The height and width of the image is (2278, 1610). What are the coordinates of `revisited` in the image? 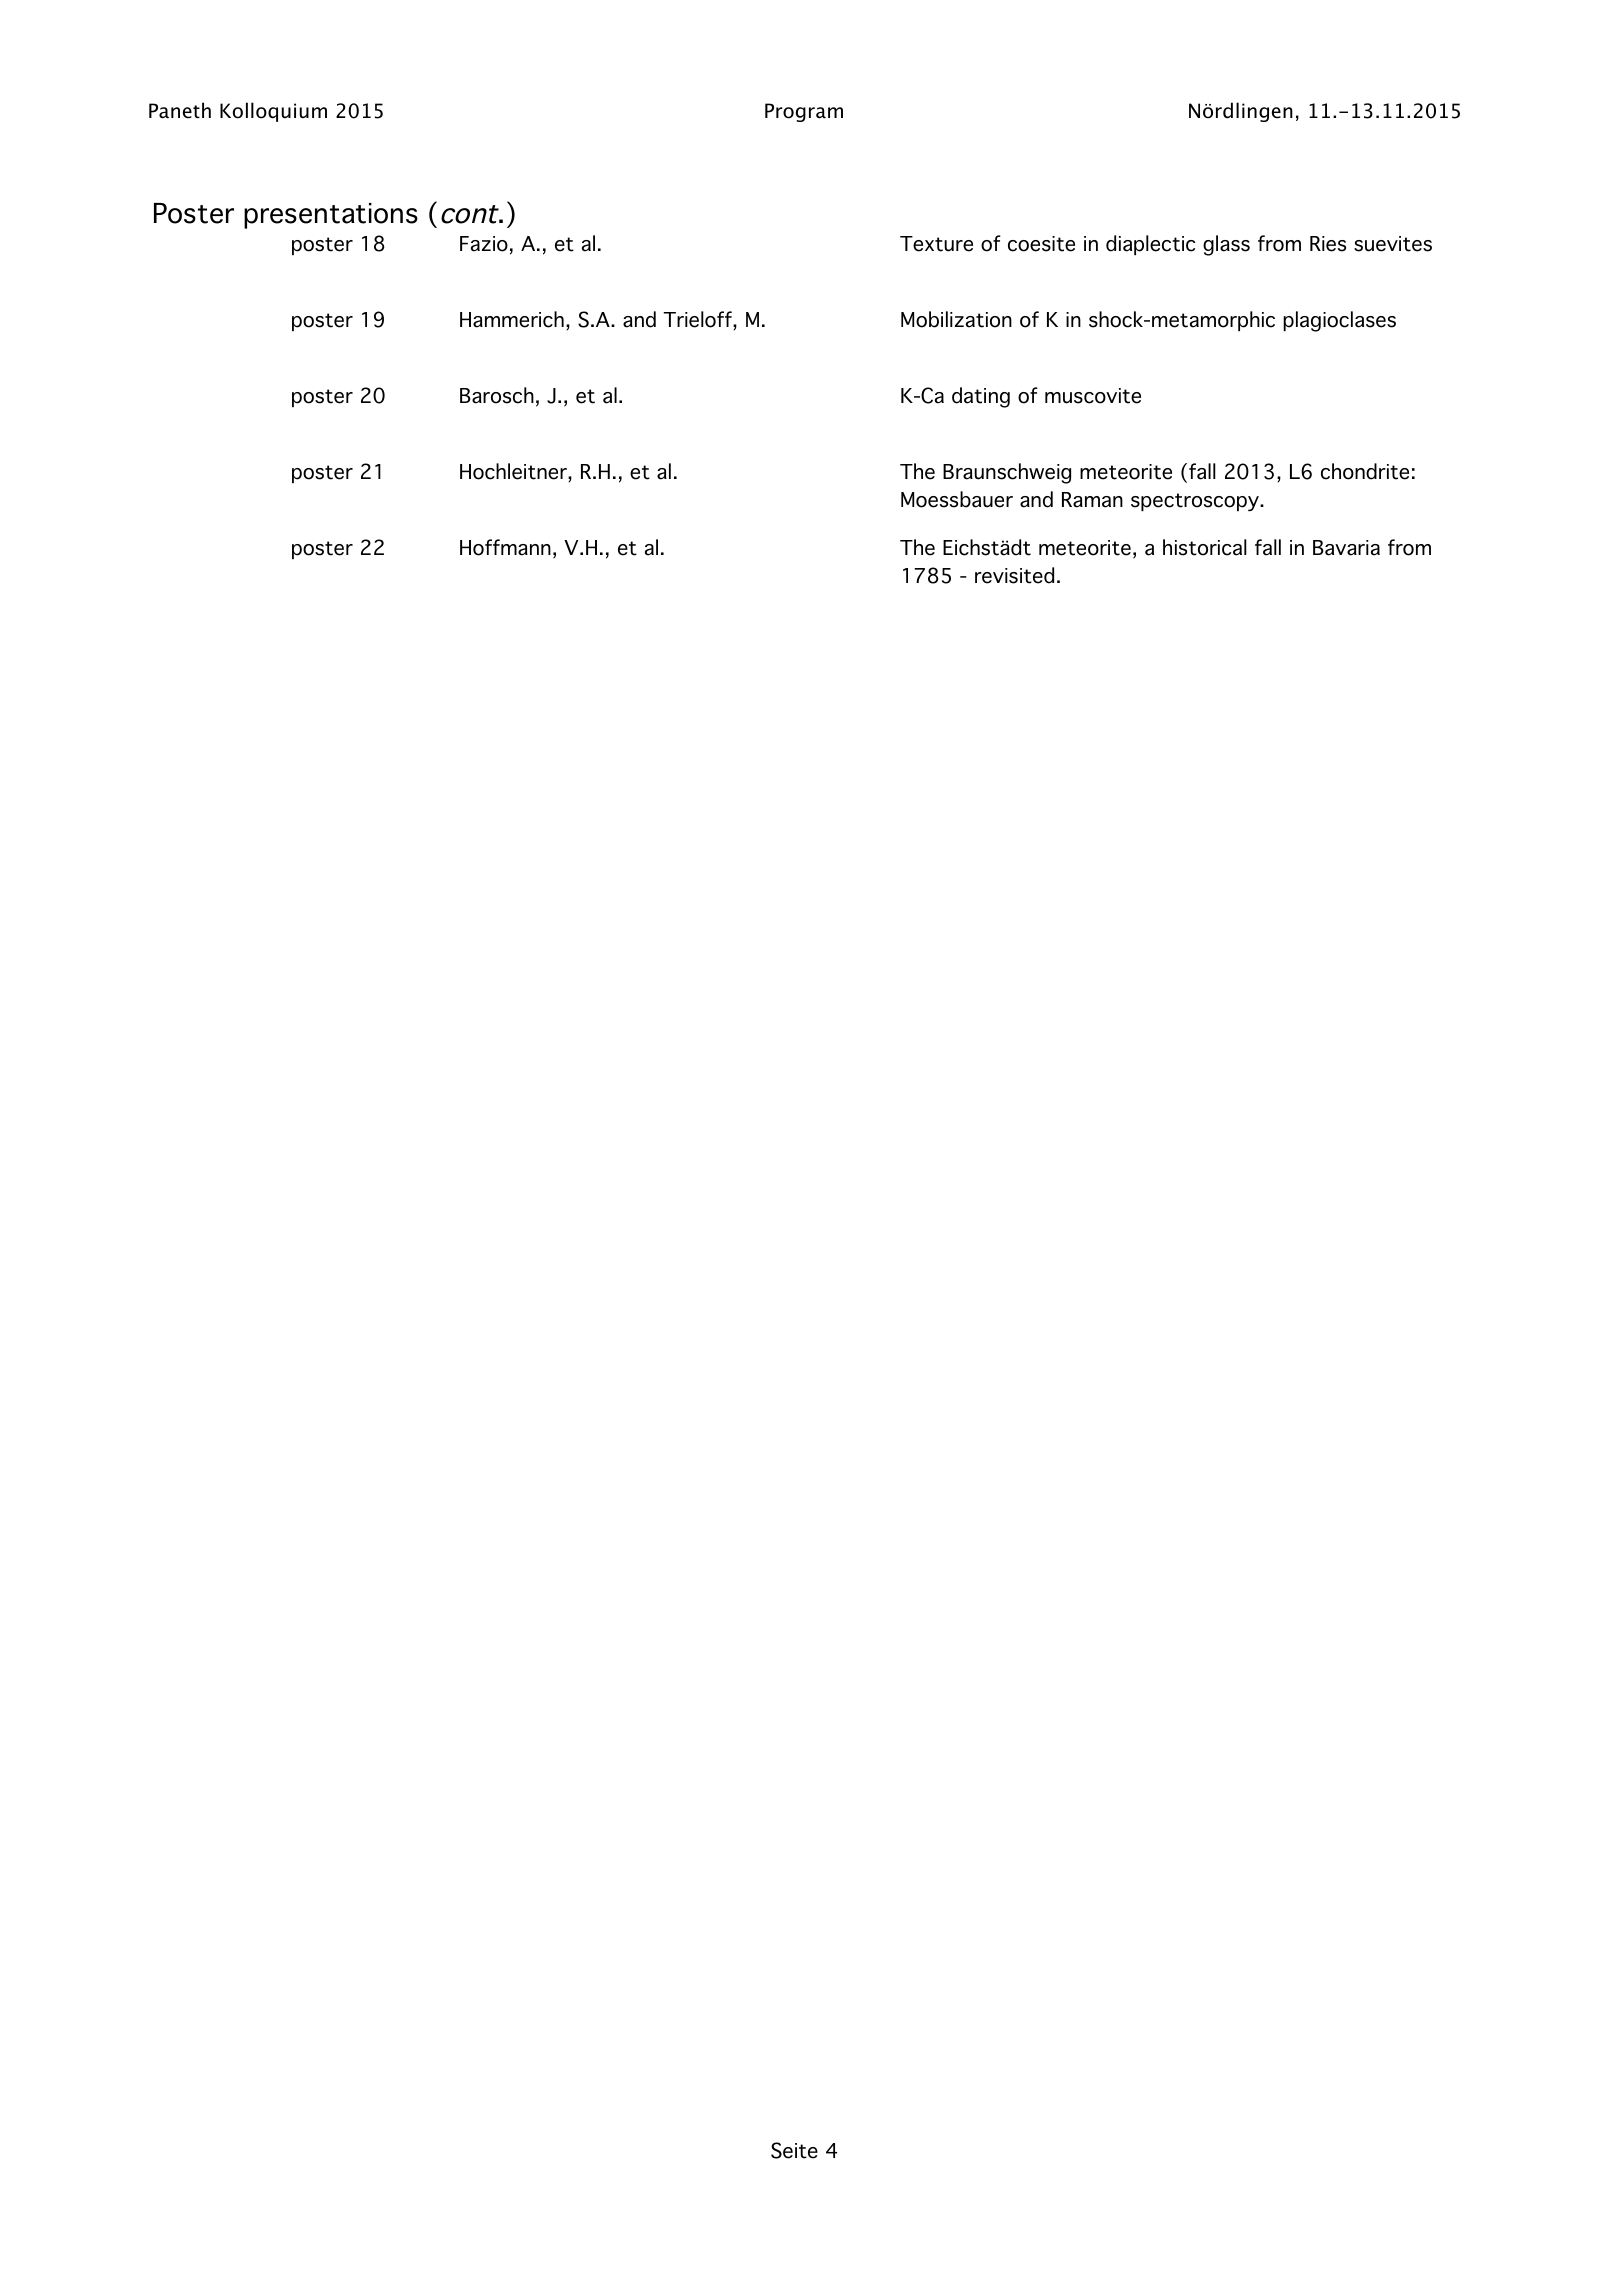 It's located at (1014, 575).
